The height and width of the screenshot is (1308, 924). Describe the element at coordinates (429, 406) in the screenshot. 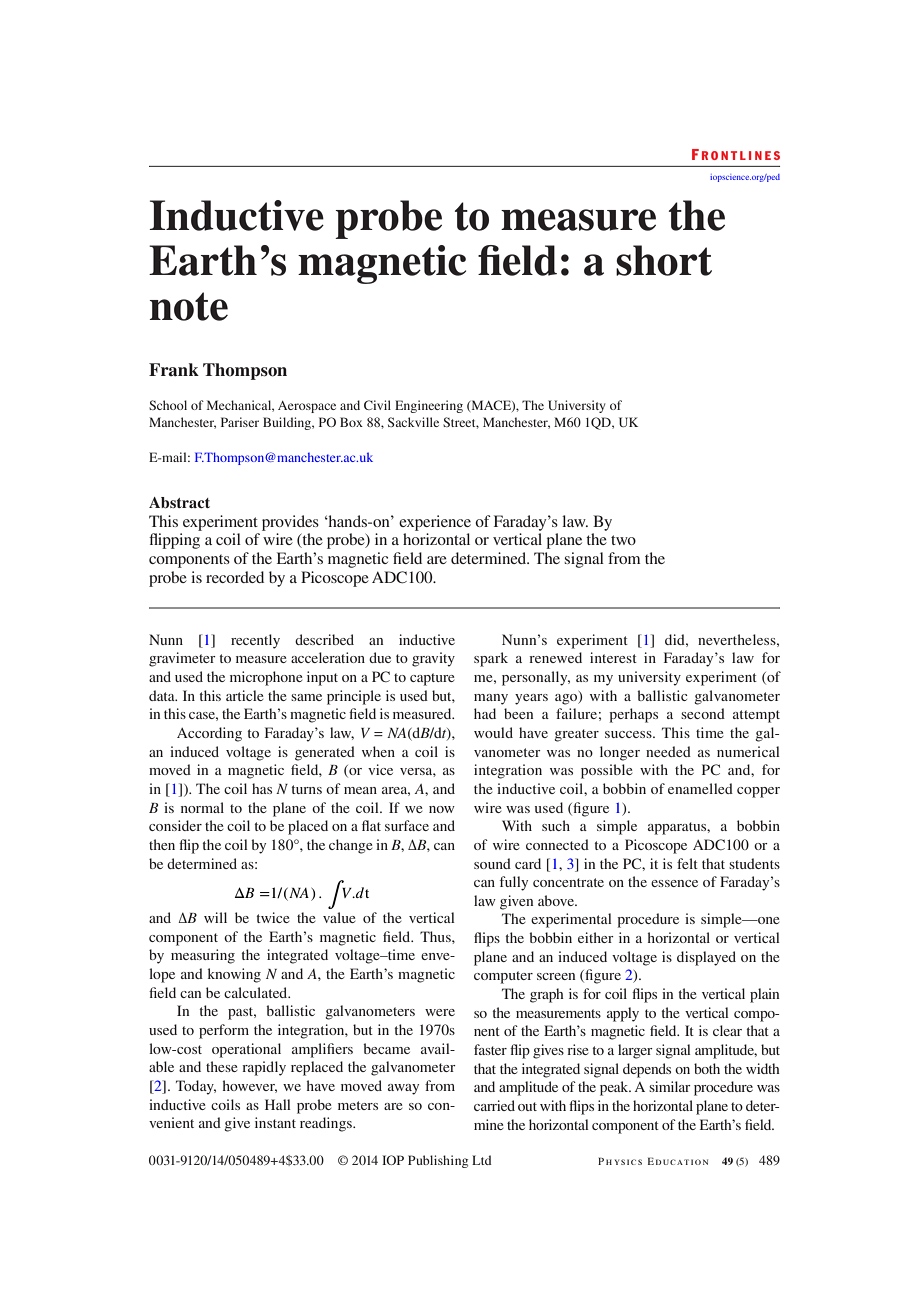

I see `Engineering` at that location.
